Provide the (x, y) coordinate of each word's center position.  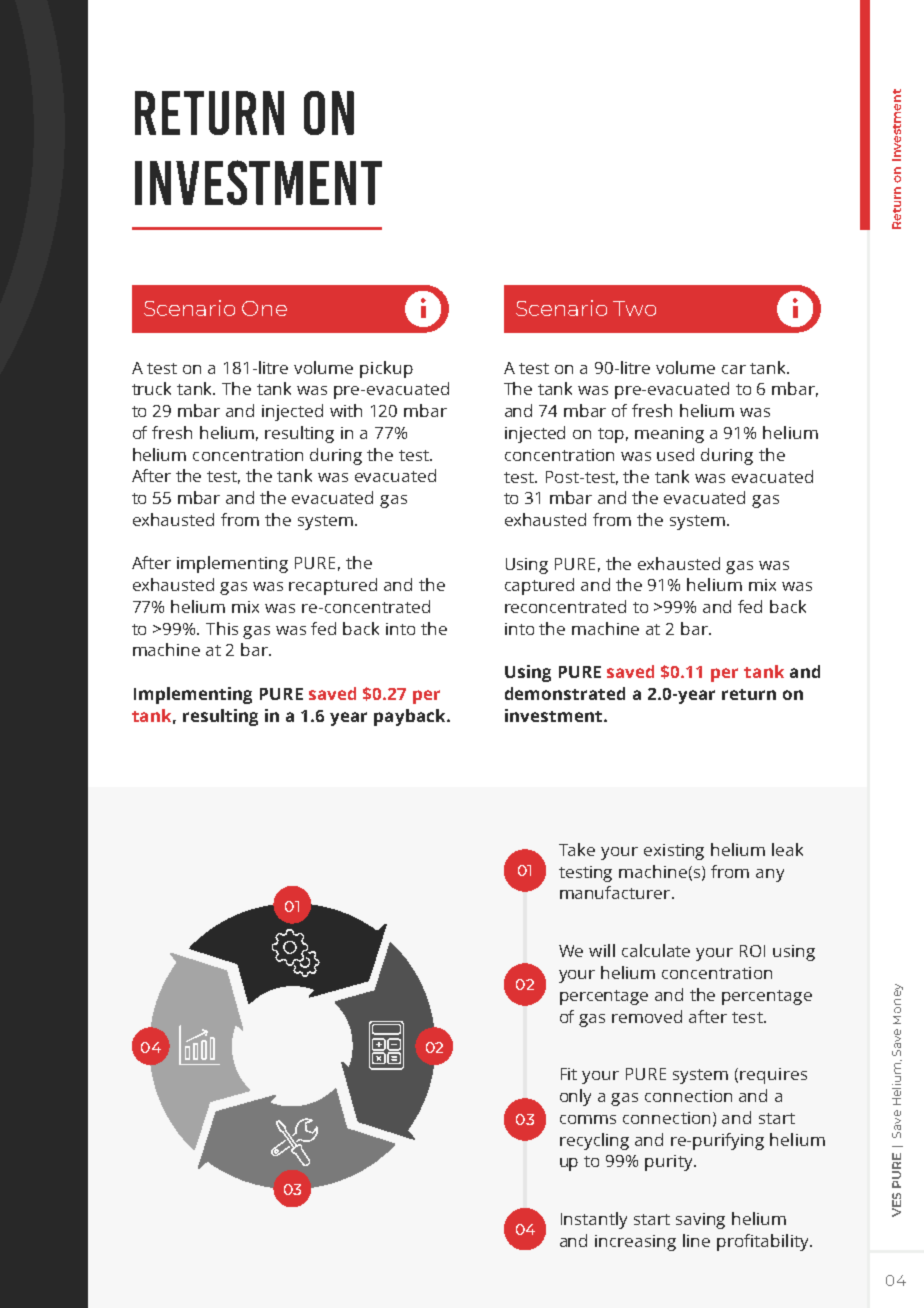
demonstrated (565, 693)
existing (674, 852)
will (602, 950)
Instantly (594, 1220)
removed (647, 1016)
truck (151, 388)
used (675, 454)
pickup (386, 369)
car (734, 369)
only (575, 1097)
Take (577, 849)
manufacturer (616, 892)
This (222, 628)
